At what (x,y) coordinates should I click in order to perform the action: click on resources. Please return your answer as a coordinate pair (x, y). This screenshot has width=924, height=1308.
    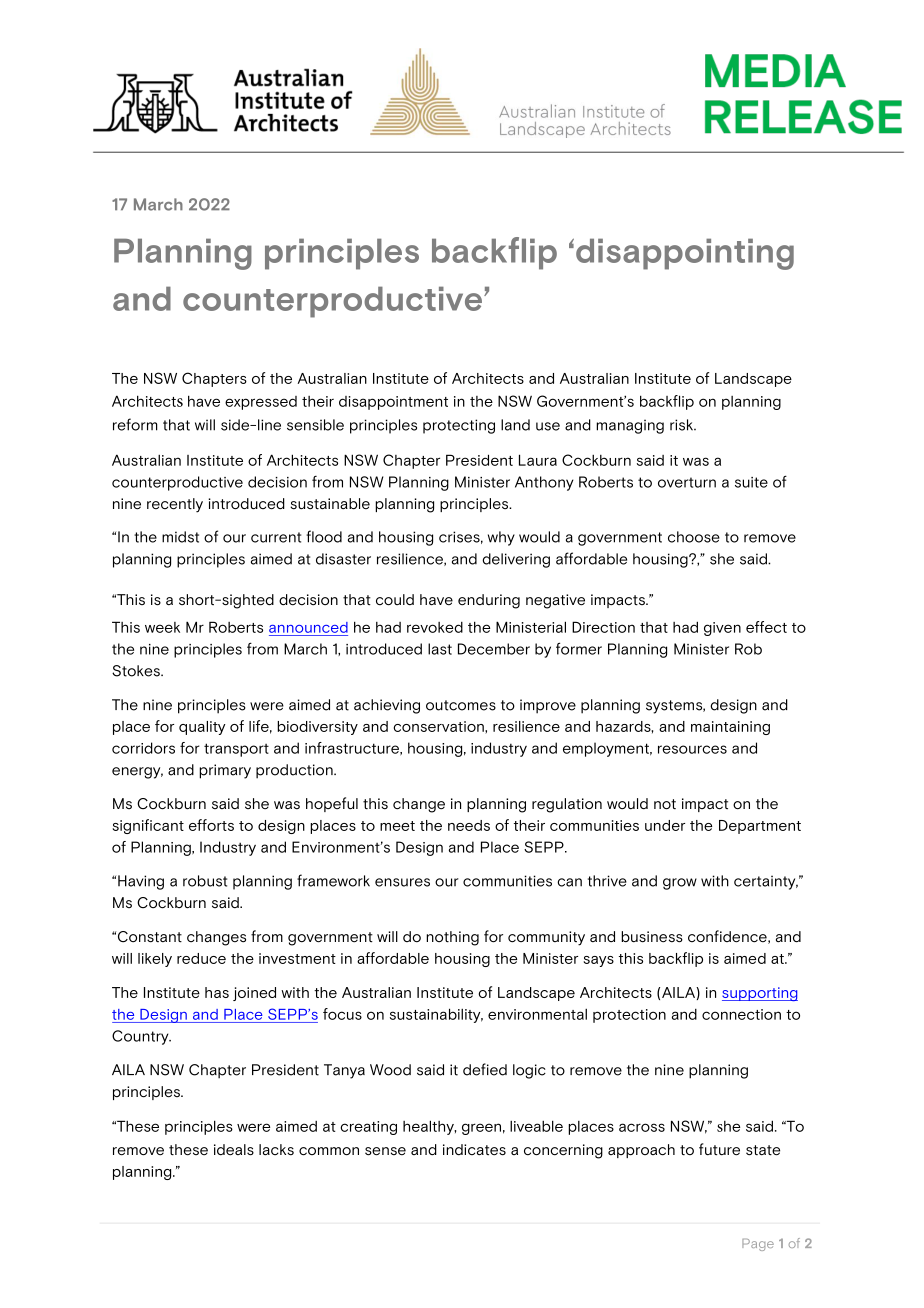
    Looking at the image, I should click on (692, 749).
